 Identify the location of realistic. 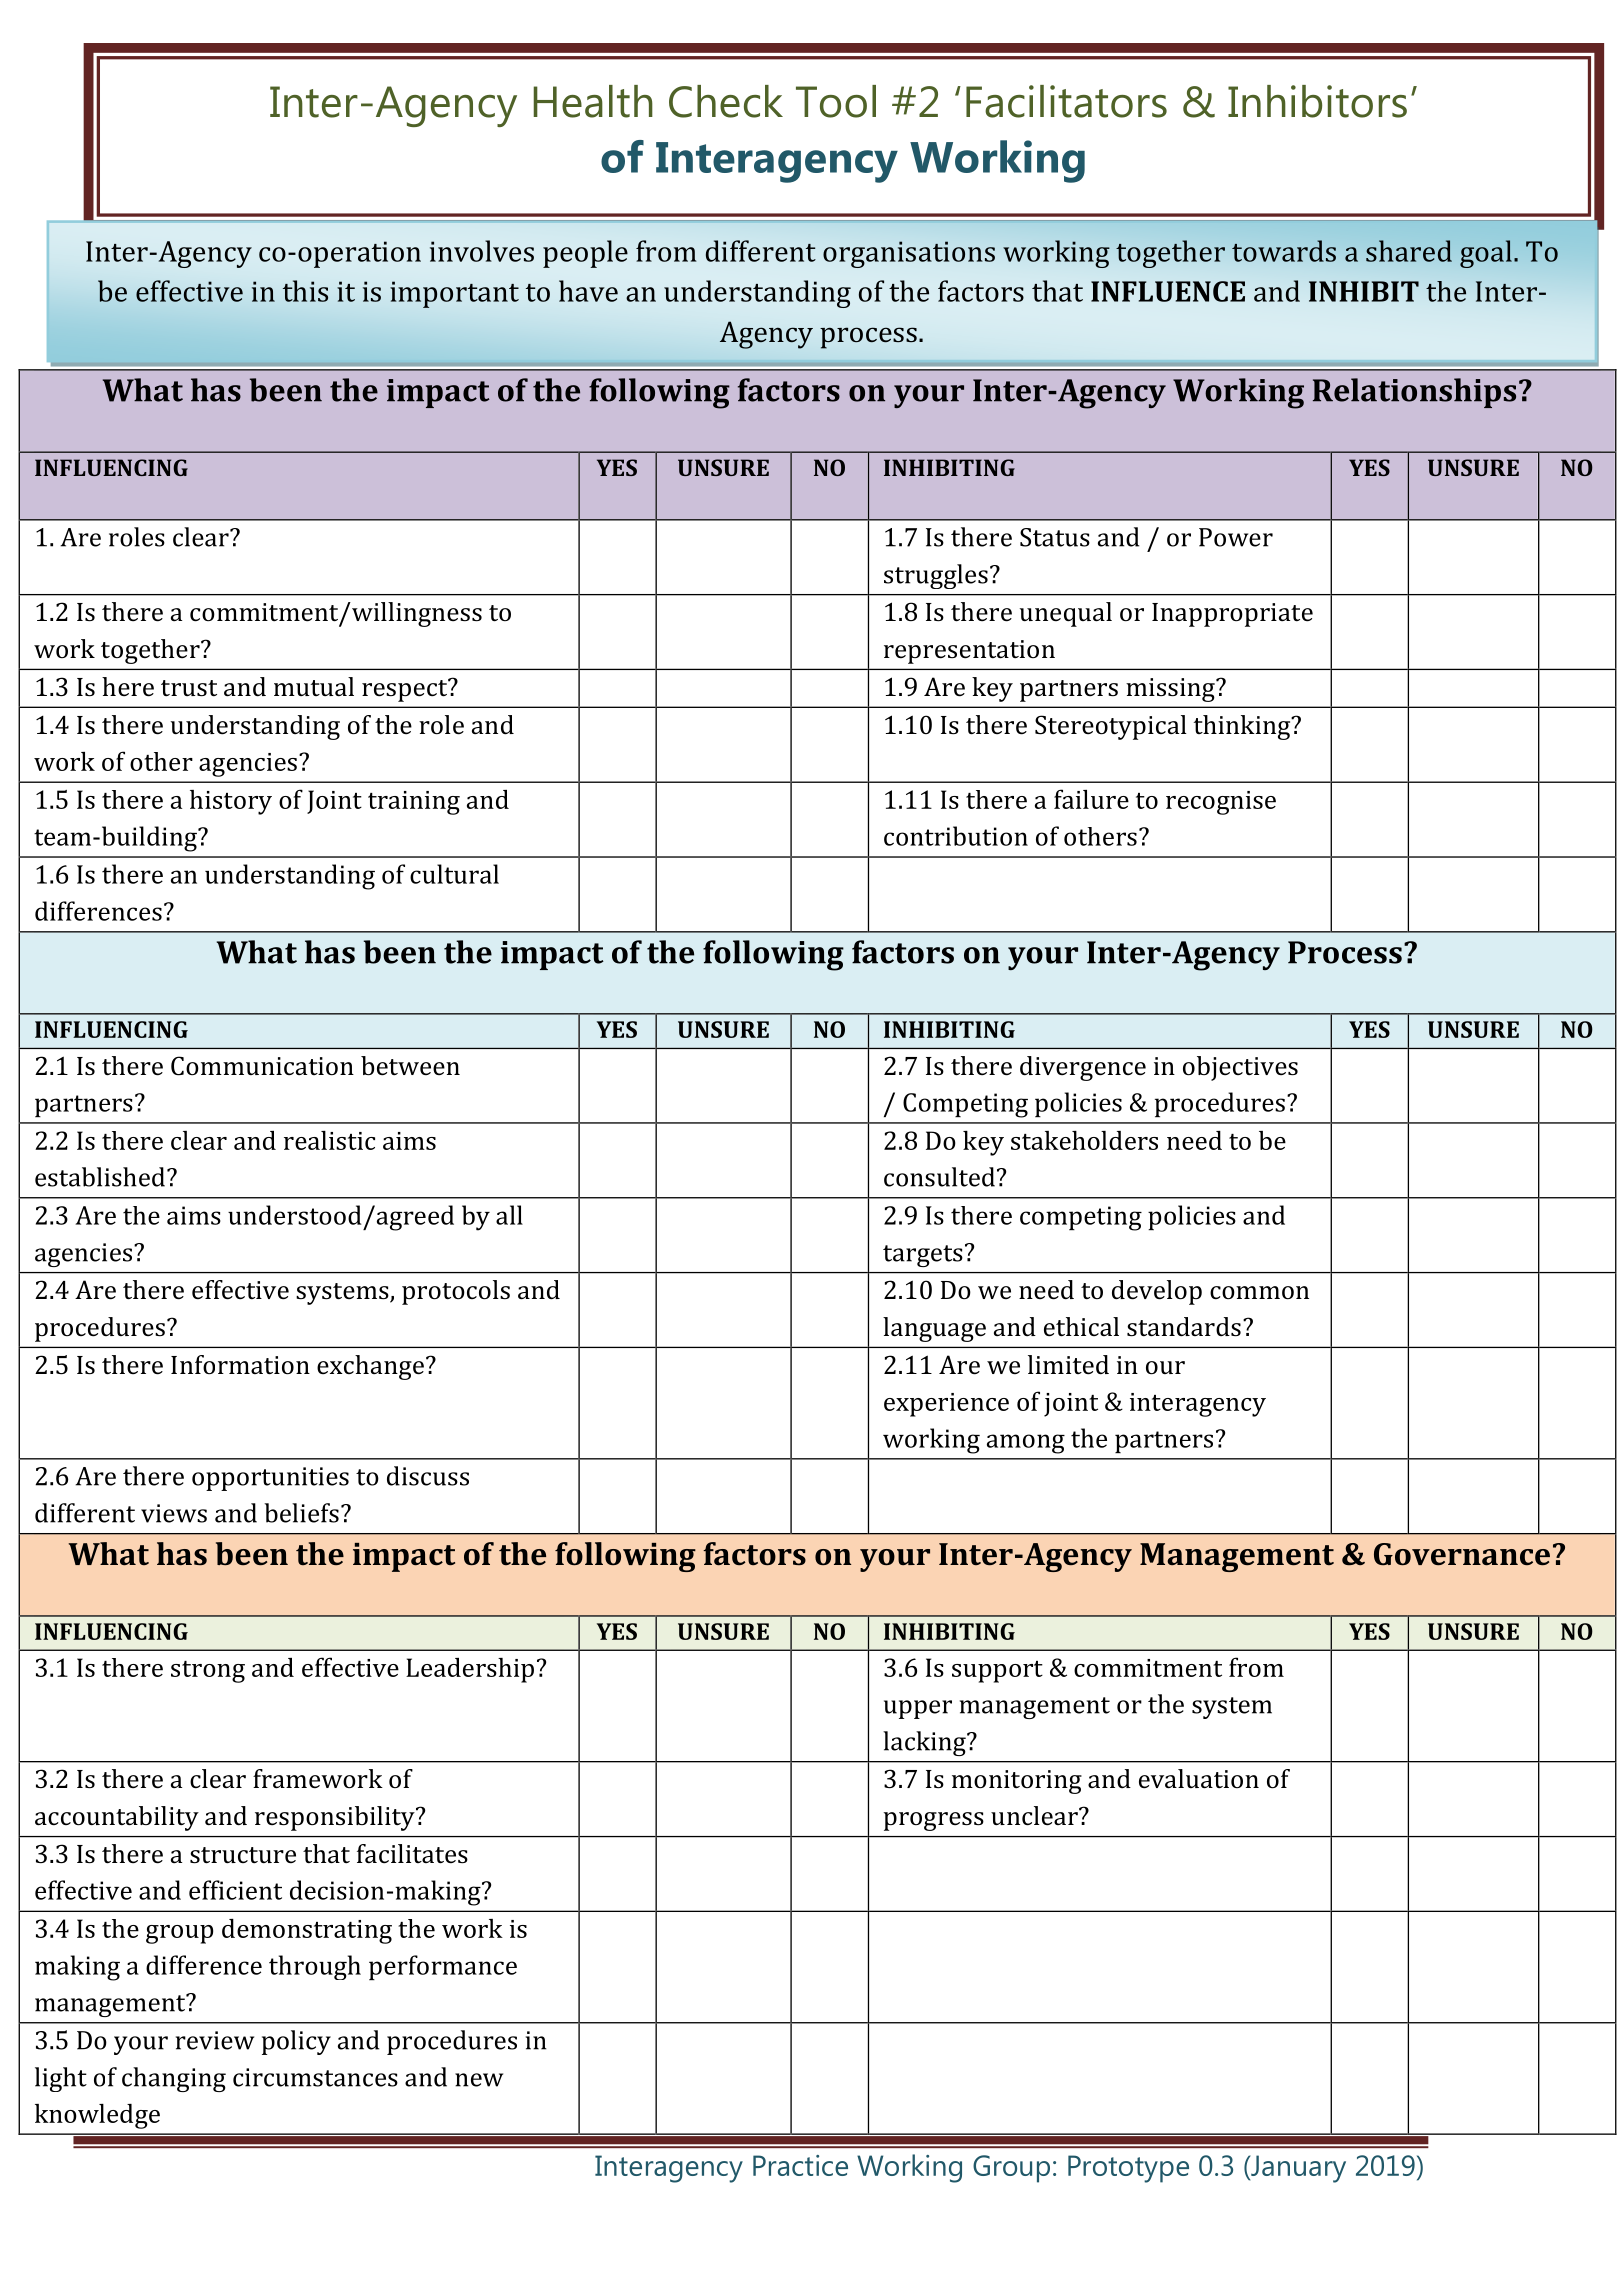
(329, 1140).
